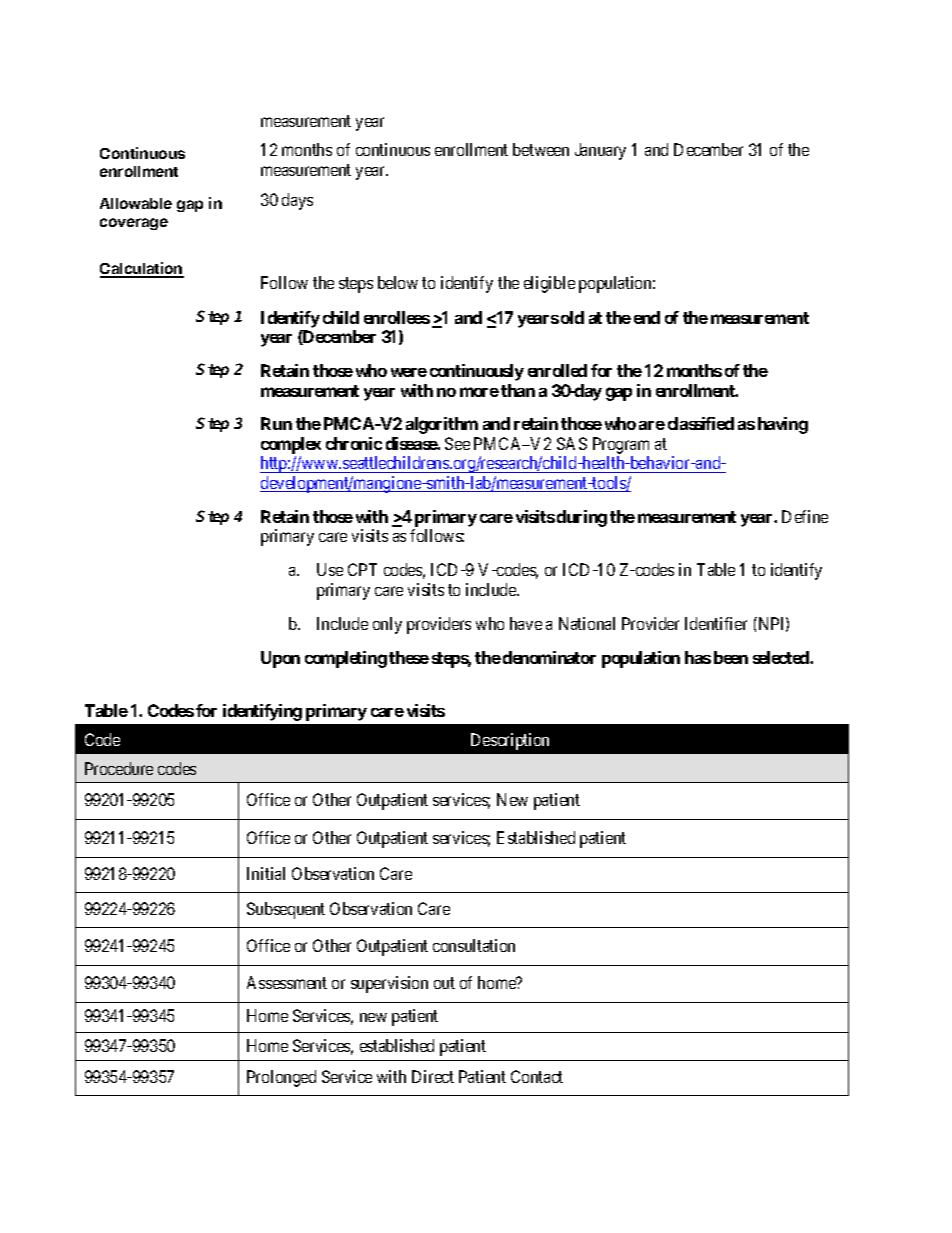  I want to click on January, so click(600, 151).
